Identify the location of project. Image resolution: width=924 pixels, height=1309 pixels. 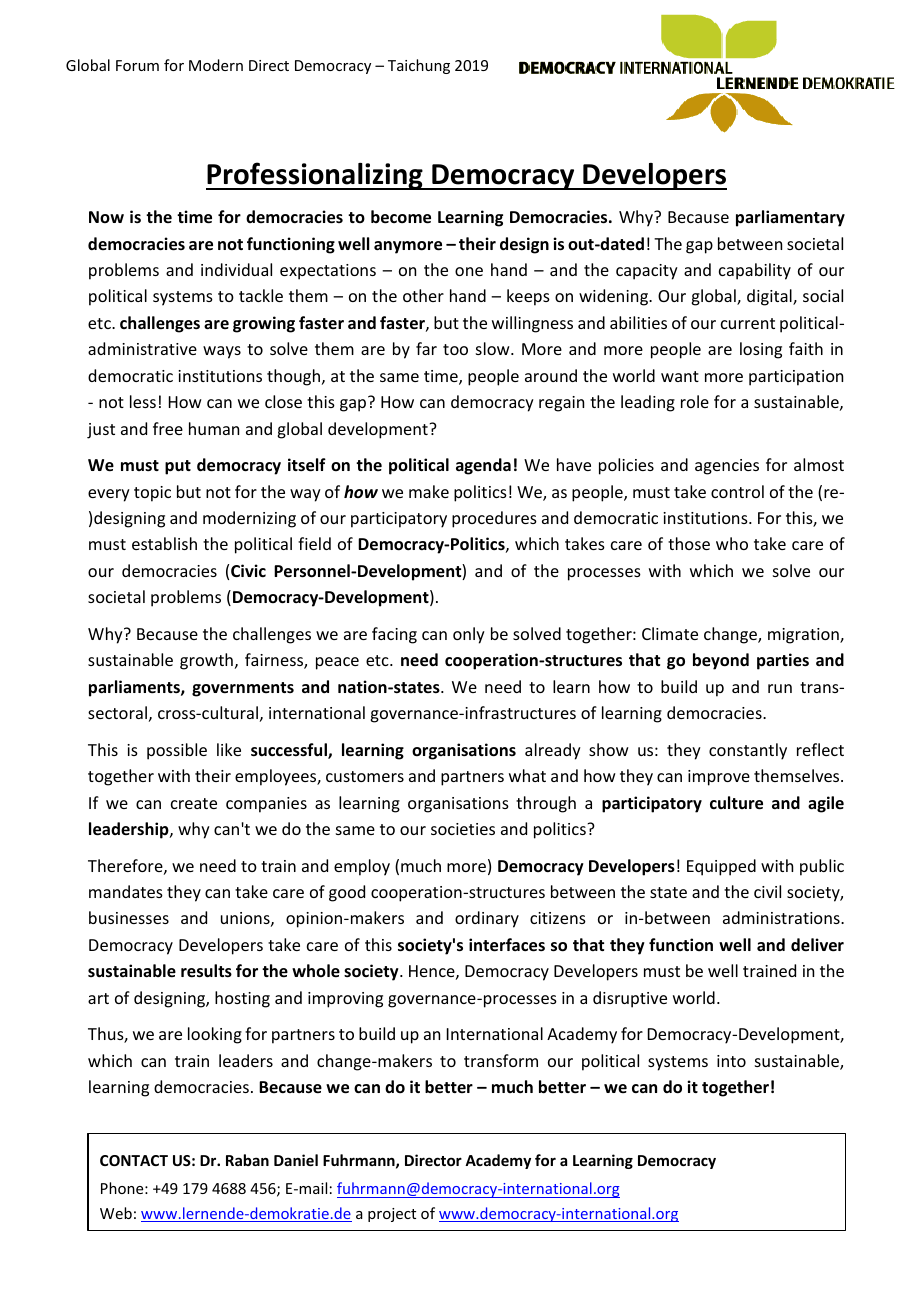
(392, 1215).
